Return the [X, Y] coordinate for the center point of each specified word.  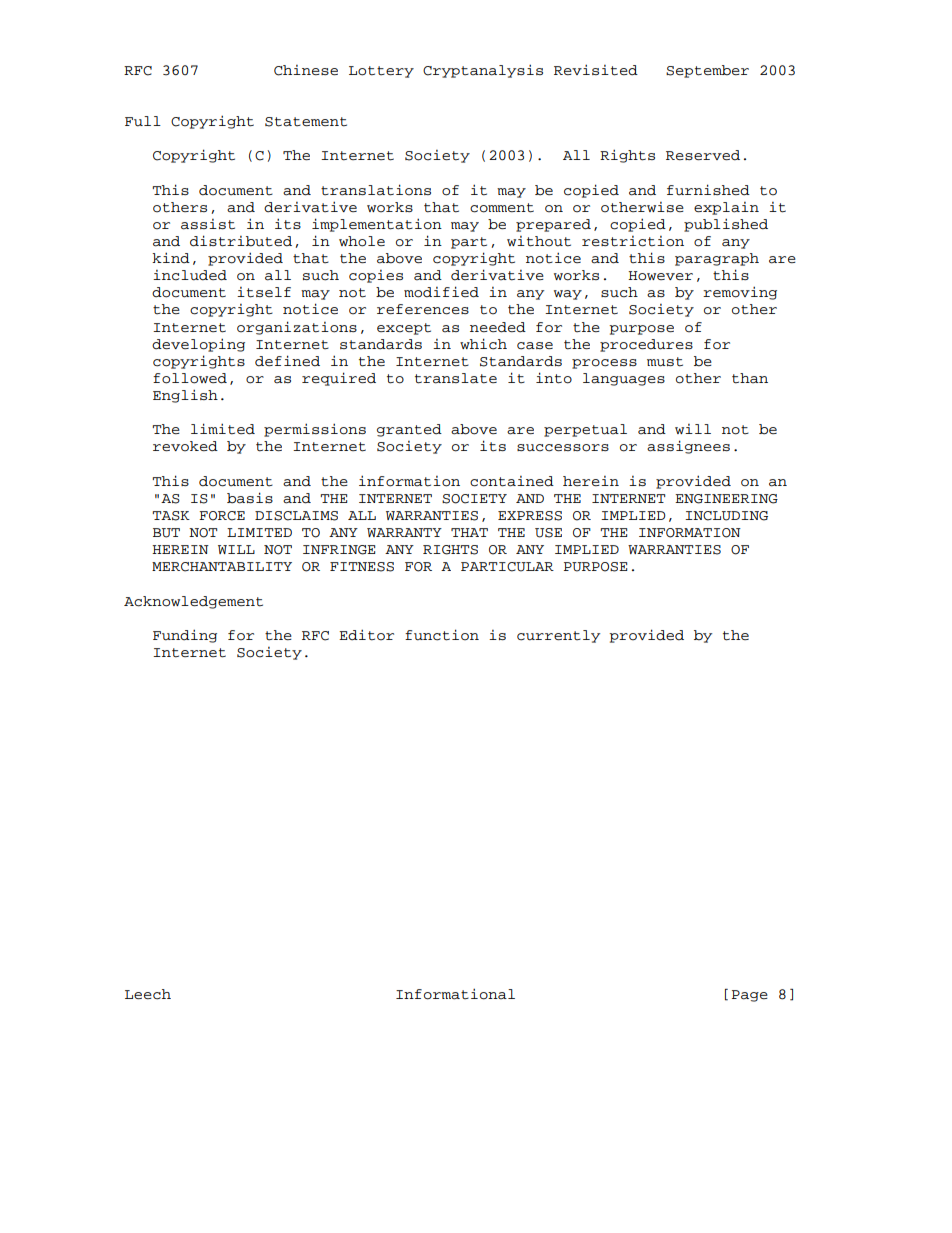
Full [143, 121]
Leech [148, 994]
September [707, 71]
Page [750, 996]
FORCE [222, 516]
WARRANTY [404, 532]
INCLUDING [726, 516]
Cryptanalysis [483, 71]
